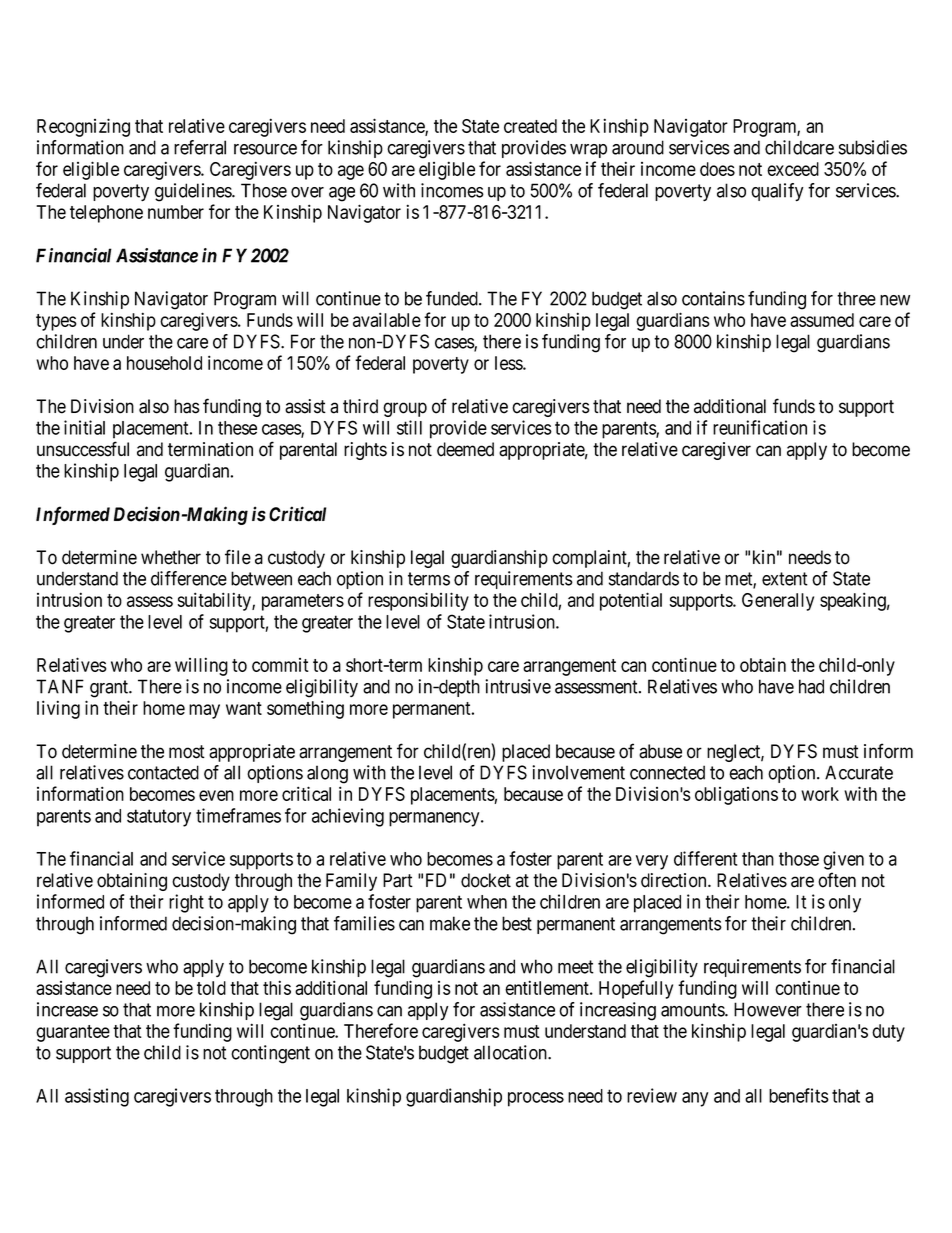 This screenshot has width=952, height=1233. What do you see at coordinates (793, 169) in the screenshot?
I see `exceed` at bounding box center [793, 169].
